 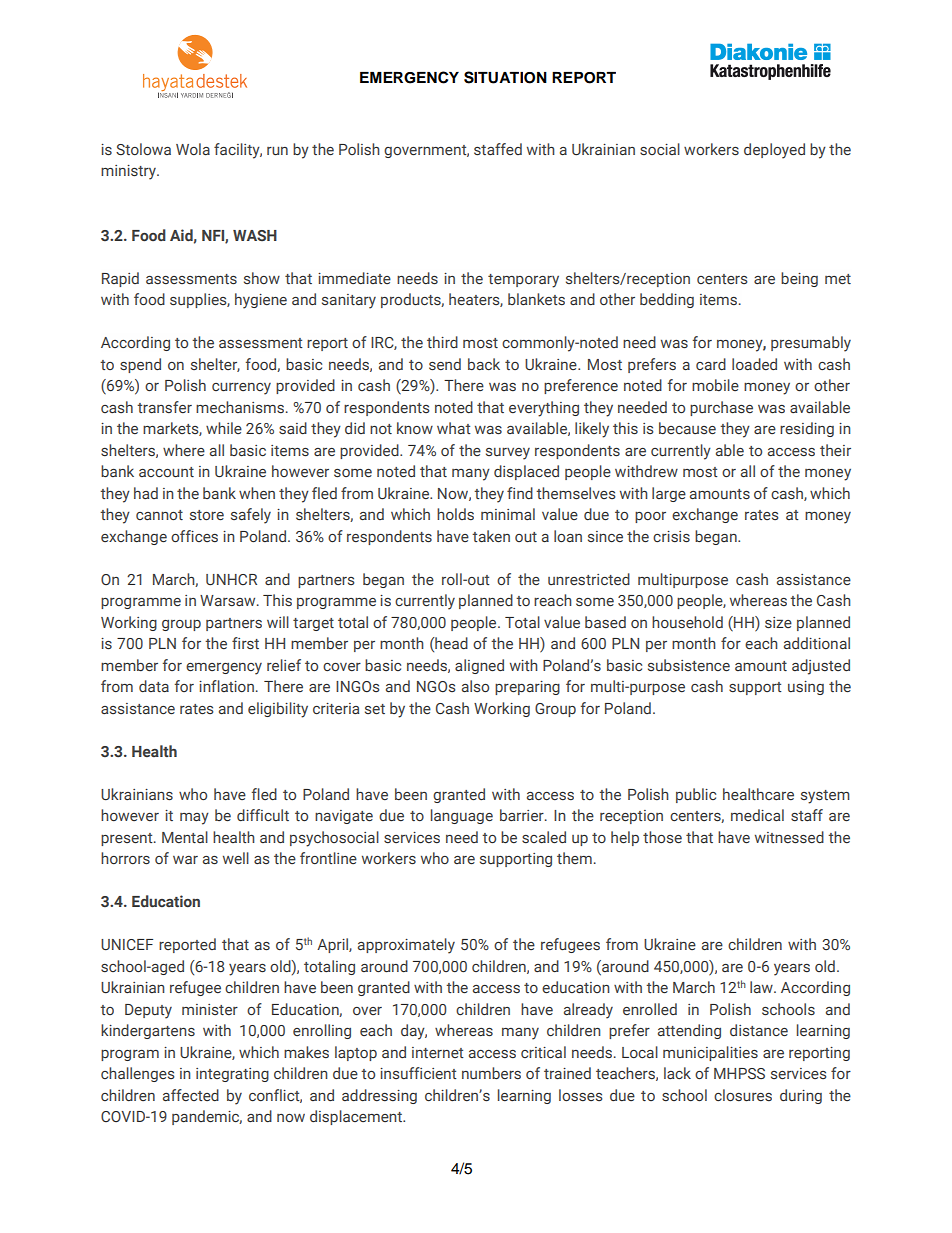 What do you see at coordinates (484, 364) in the image?
I see `back` at bounding box center [484, 364].
